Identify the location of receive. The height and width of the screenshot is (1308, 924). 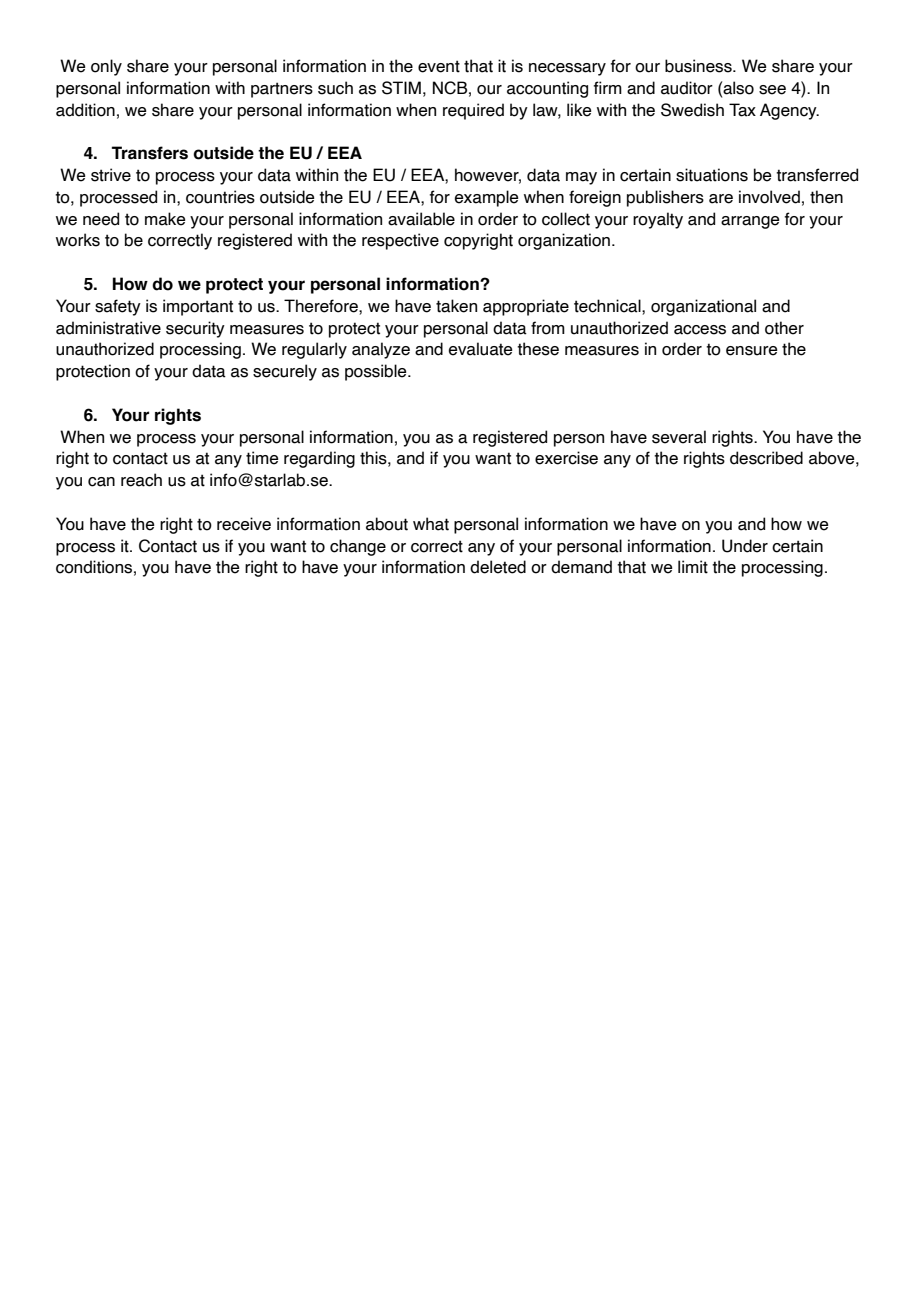
(244, 524).
